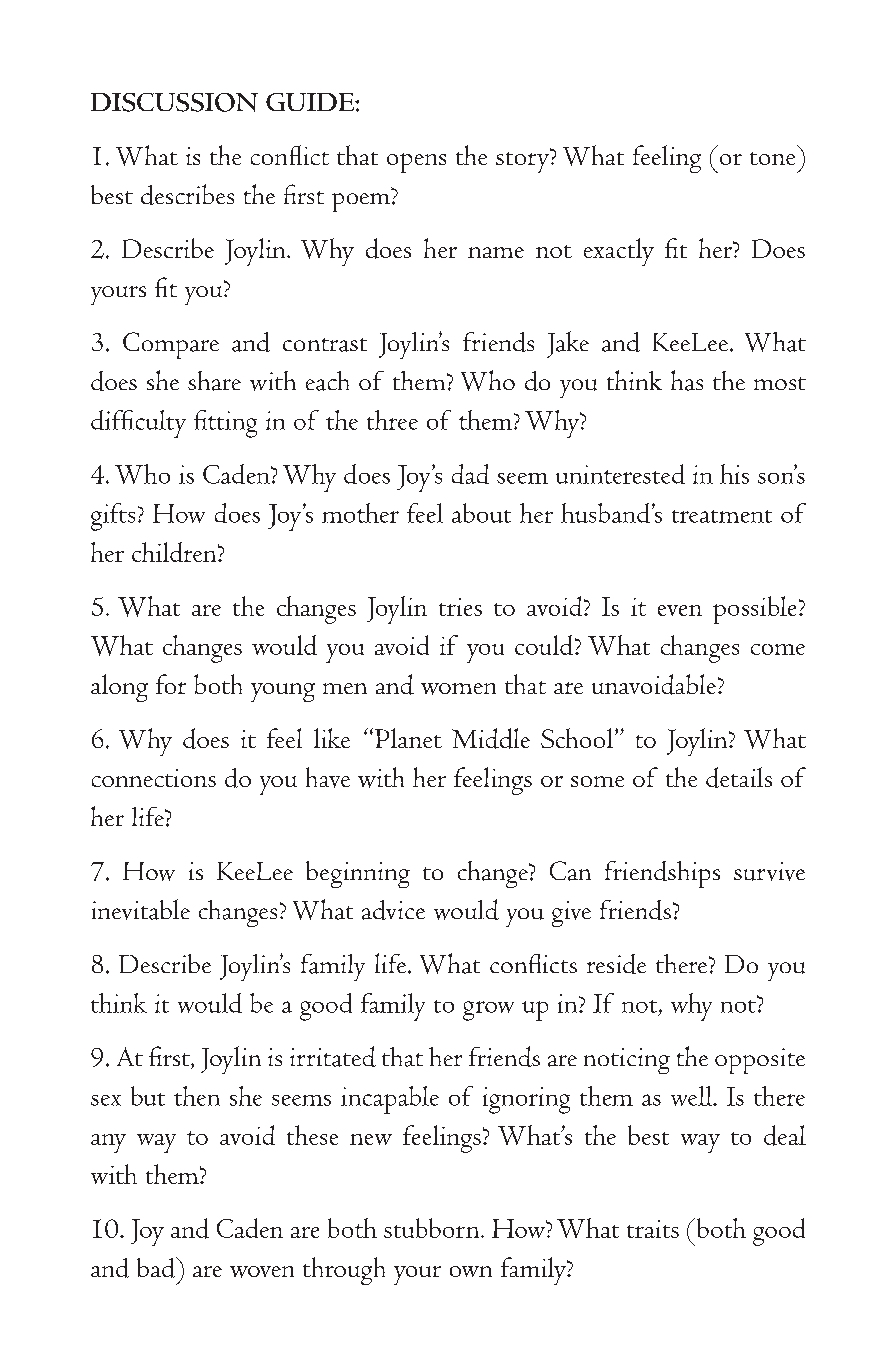  I want to click on stubborn, so click(433, 1228).
